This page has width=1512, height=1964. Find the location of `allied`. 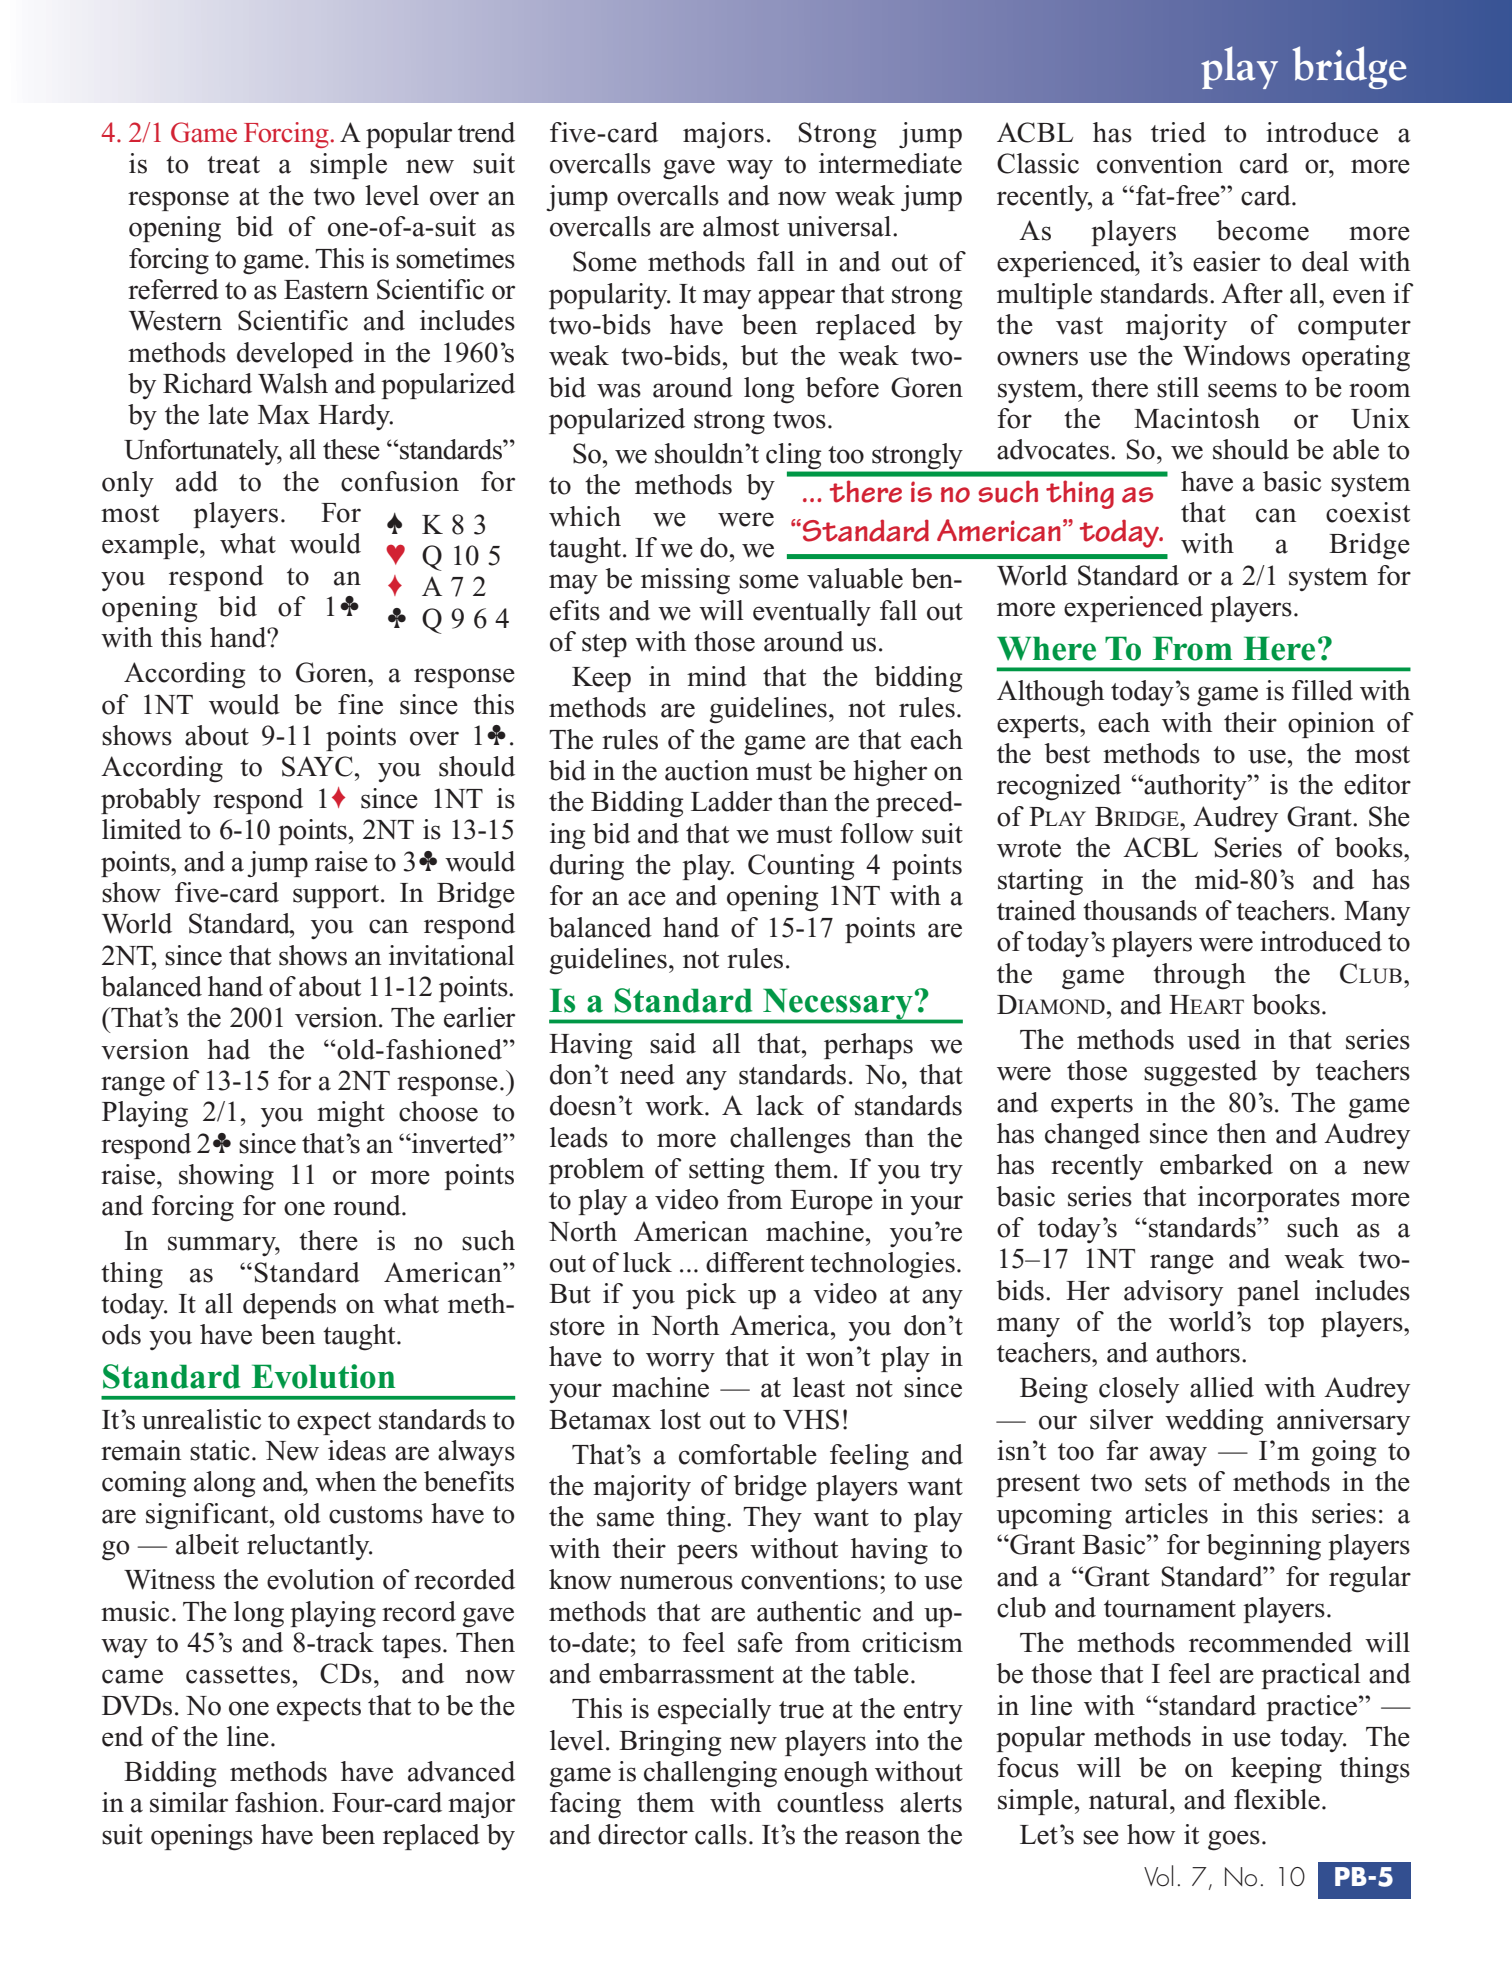

allied is located at coordinates (1222, 1387).
